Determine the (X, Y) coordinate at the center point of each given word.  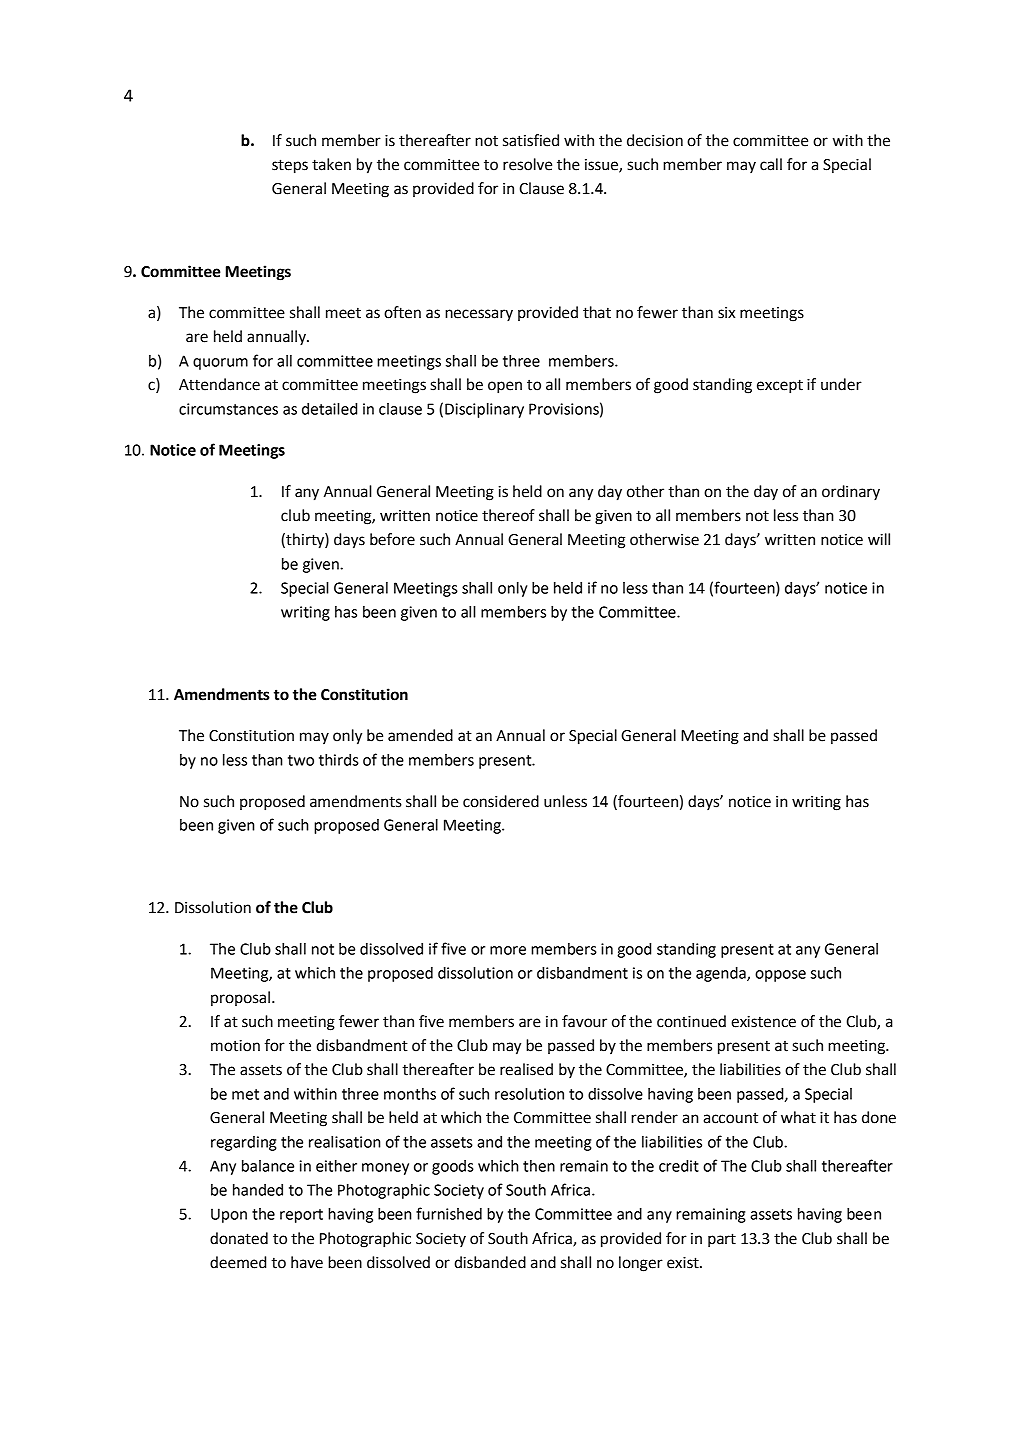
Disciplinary (484, 410)
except (780, 386)
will (879, 539)
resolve (527, 164)
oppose (780, 976)
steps (290, 166)
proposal (240, 999)
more (508, 950)
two (301, 760)
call (771, 164)
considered (501, 801)
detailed (329, 409)
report (301, 1216)
